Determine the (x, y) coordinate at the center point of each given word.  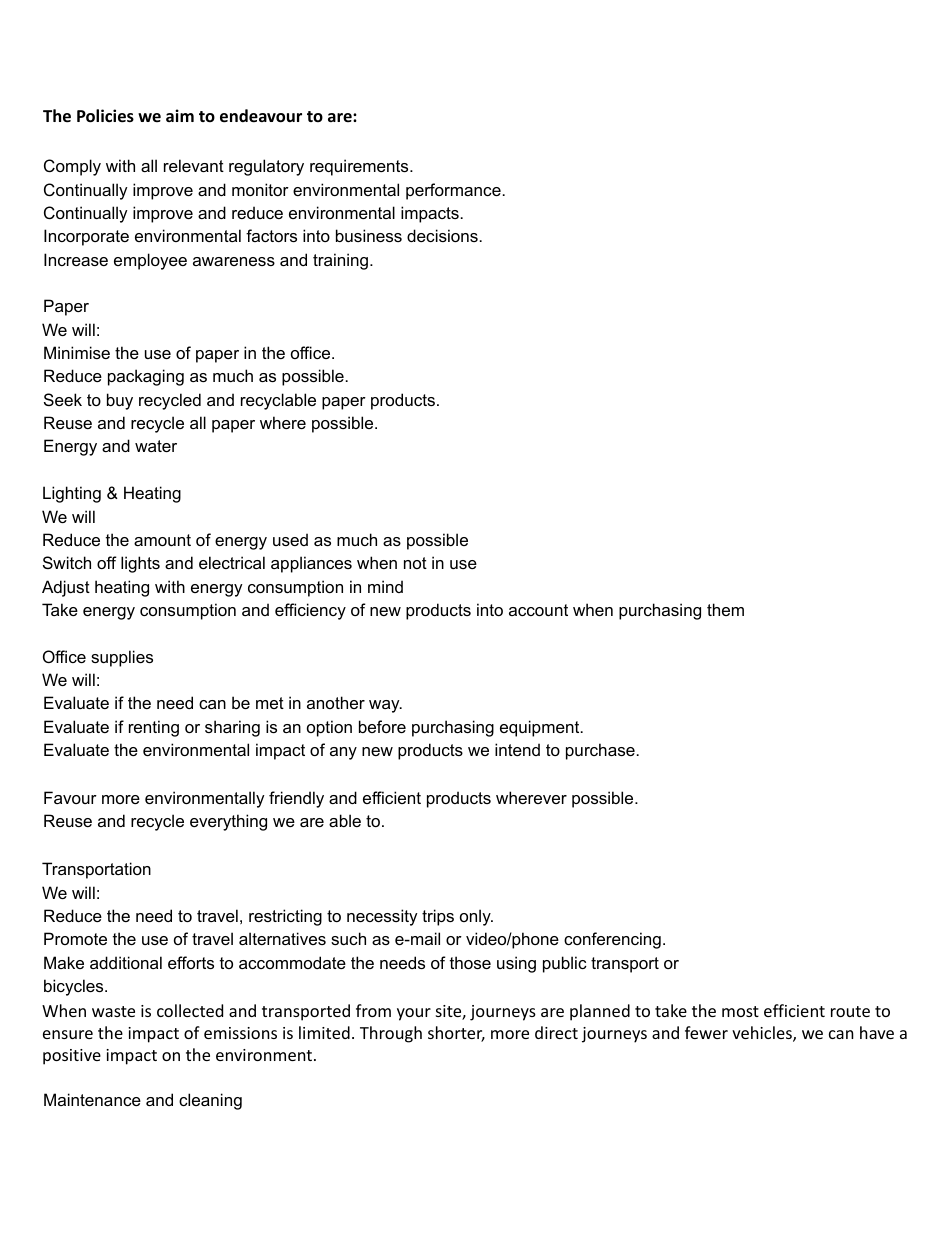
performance (453, 191)
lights (140, 564)
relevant (194, 165)
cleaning (210, 1101)
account (538, 610)
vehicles (763, 1034)
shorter (456, 1034)
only (476, 917)
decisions (442, 235)
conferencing (612, 940)
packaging (146, 377)
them (725, 609)
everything (228, 822)
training (342, 261)
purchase (600, 751)
